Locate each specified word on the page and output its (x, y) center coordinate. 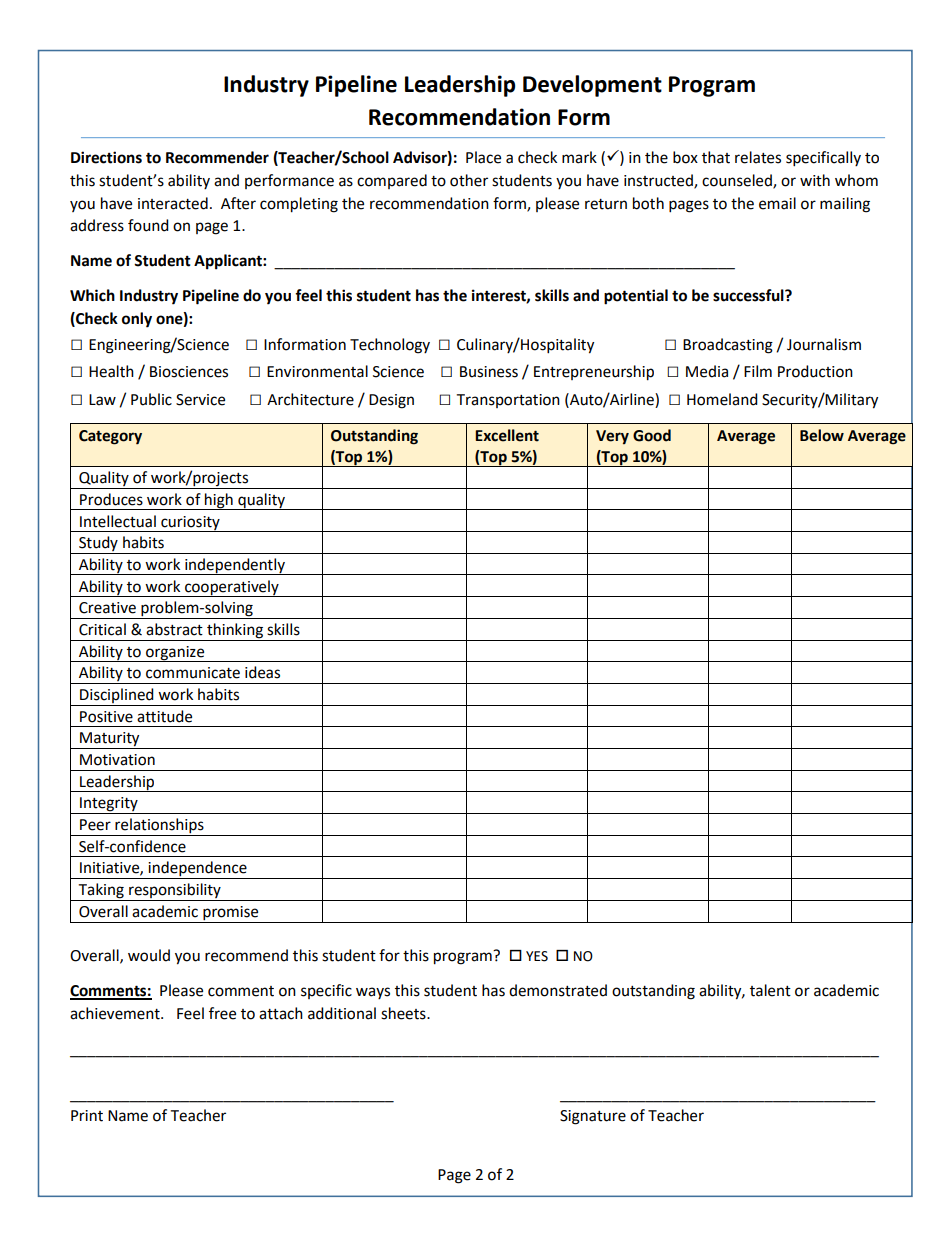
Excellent (507, 435)
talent (770, 990)
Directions (106, 157)
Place (483, 157)
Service (200, 400)
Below (822, 435)
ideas (262, 672)
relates (758, 157)
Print (87, 1116)
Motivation (117, 760)
